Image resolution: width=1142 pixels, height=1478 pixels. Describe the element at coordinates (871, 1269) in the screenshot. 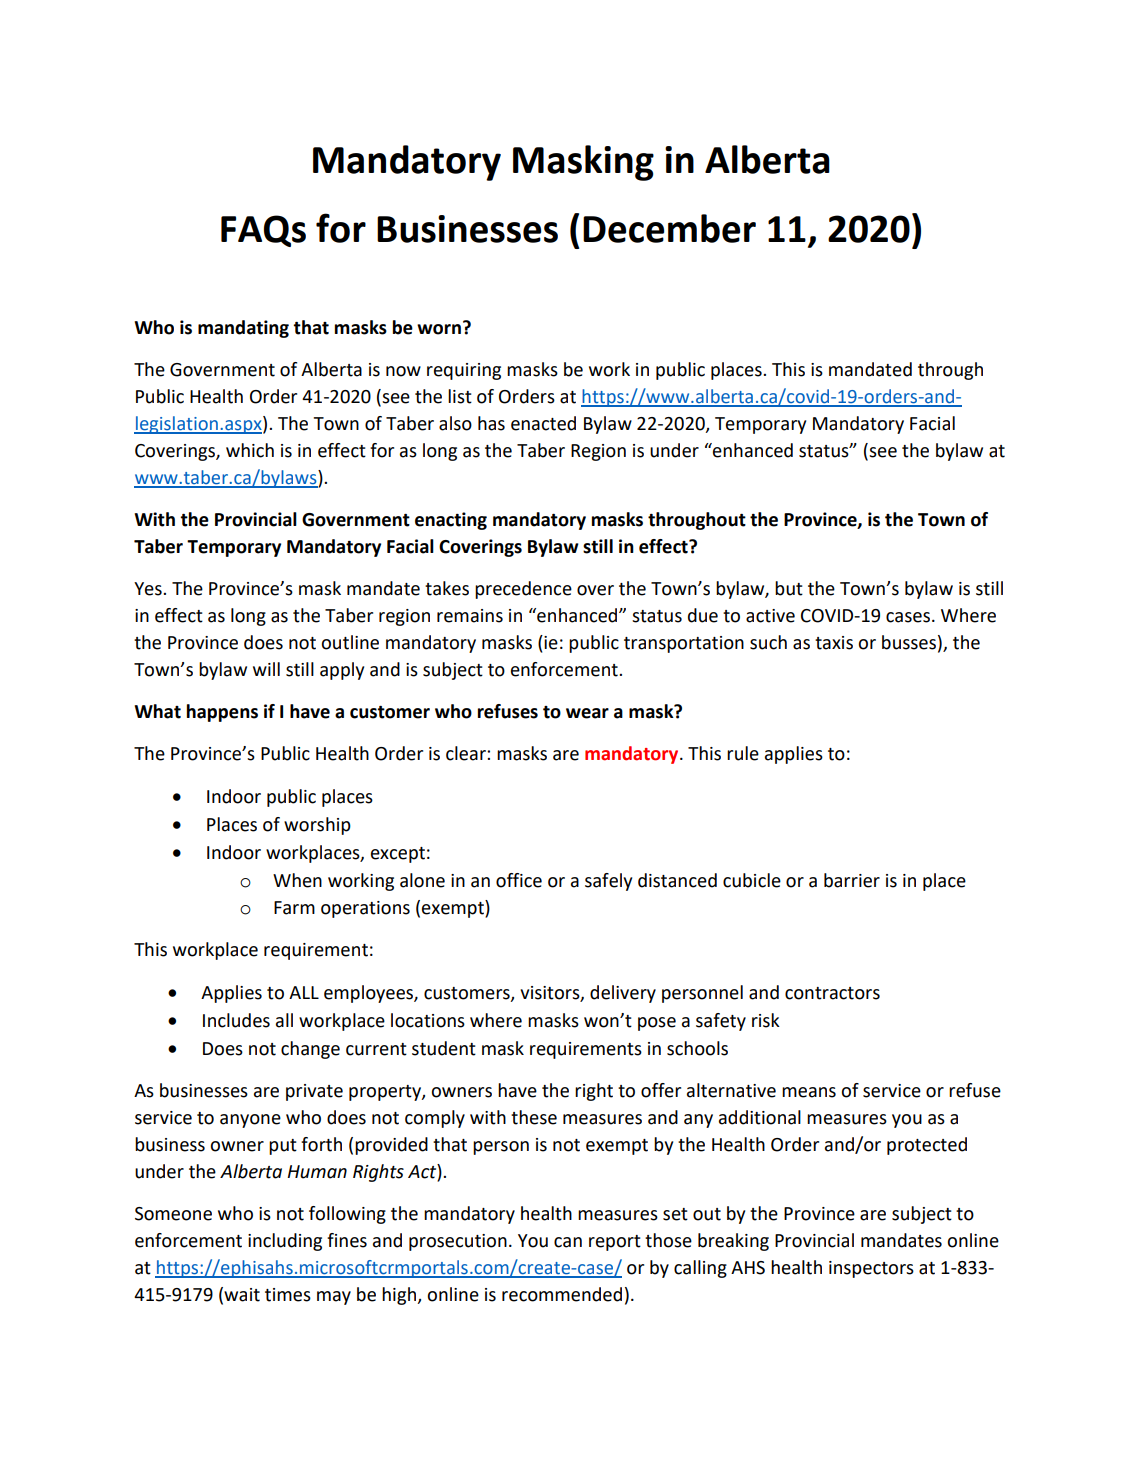

I see `inspectors` at that location.
